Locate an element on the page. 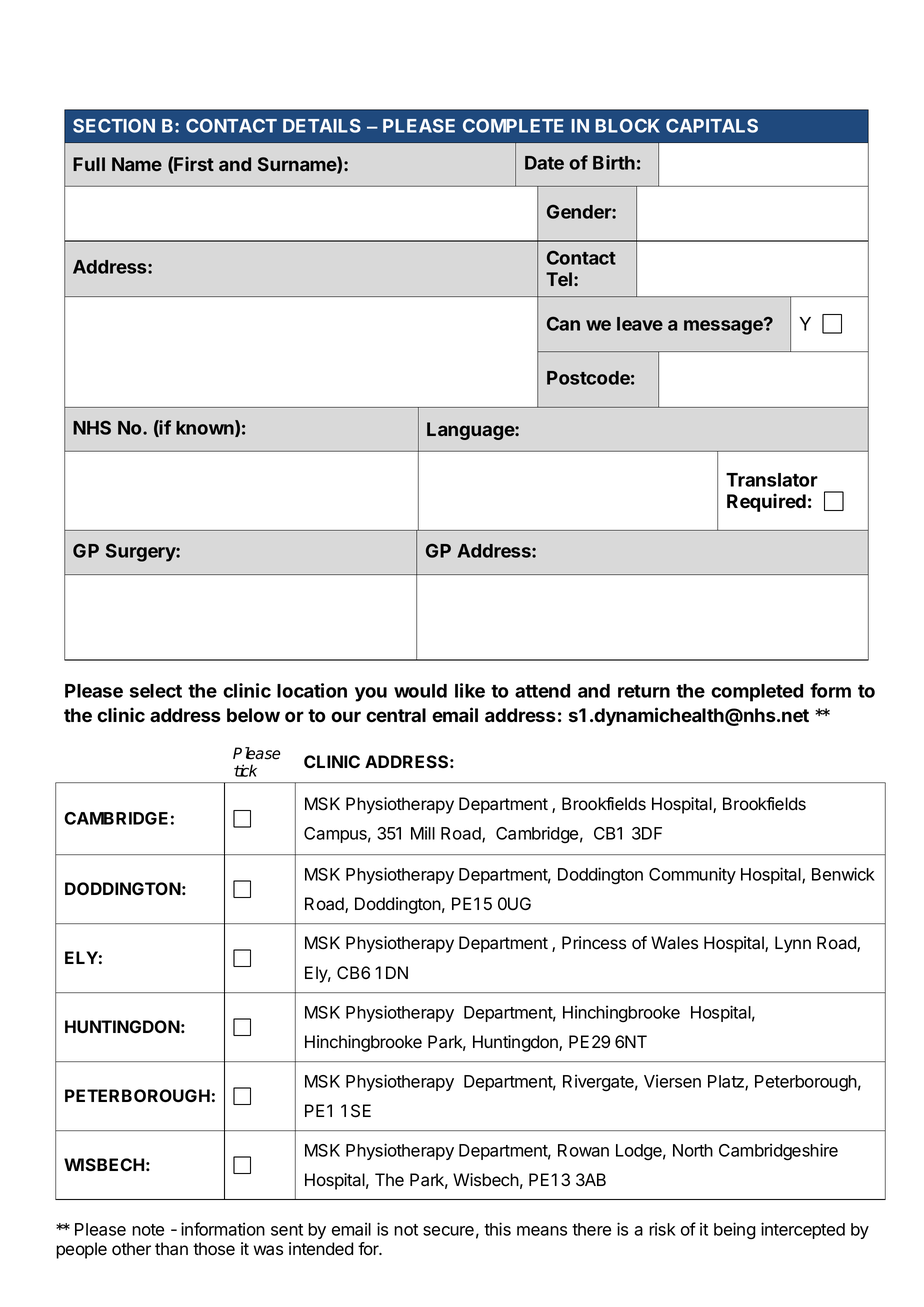 This image has width=924, height=1307. Translator is located at coordinates (772, 480).
